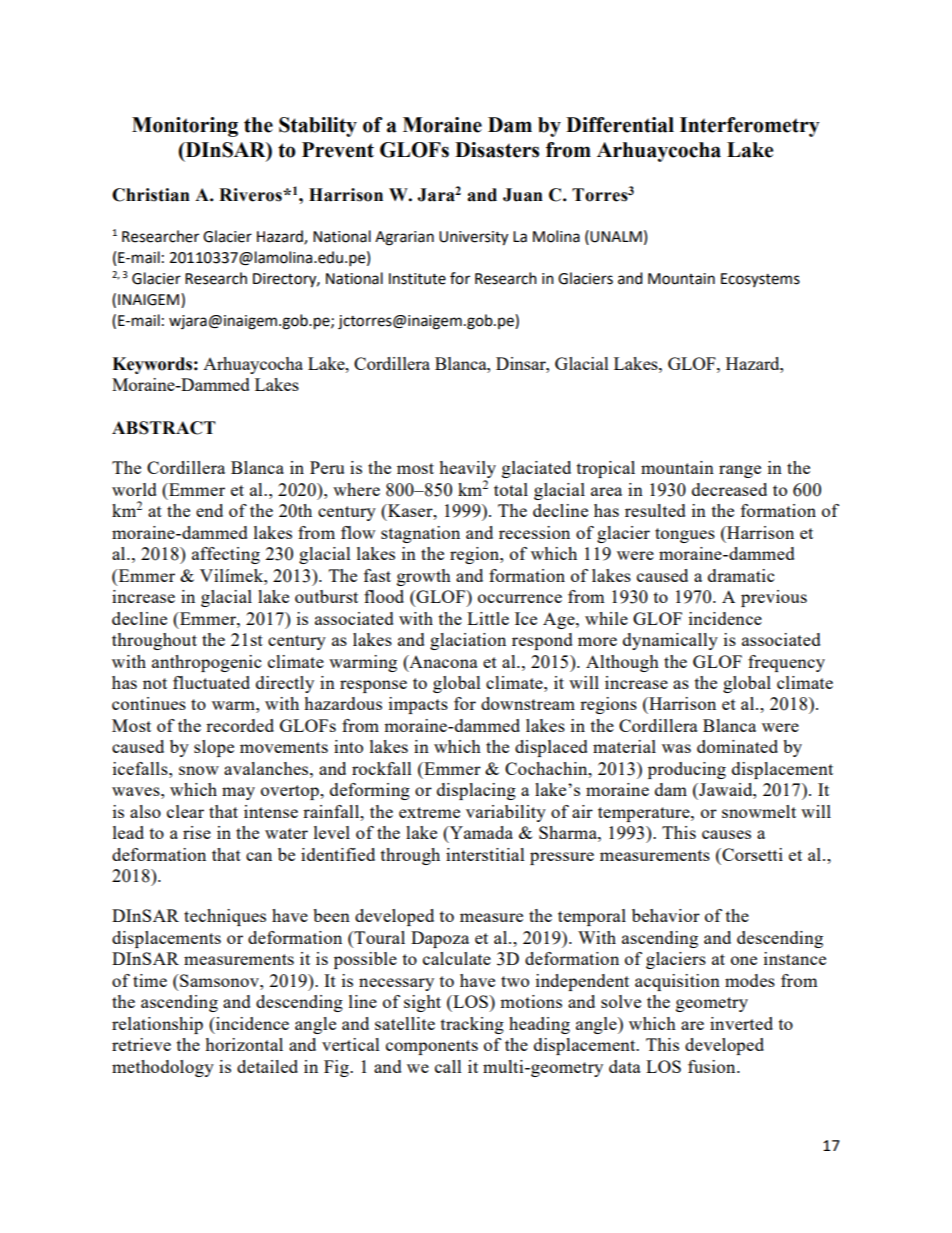  What do you see at coordinates (244, 1044) in the page?
I see `horizontal` at bounding box center [244, 1044].
